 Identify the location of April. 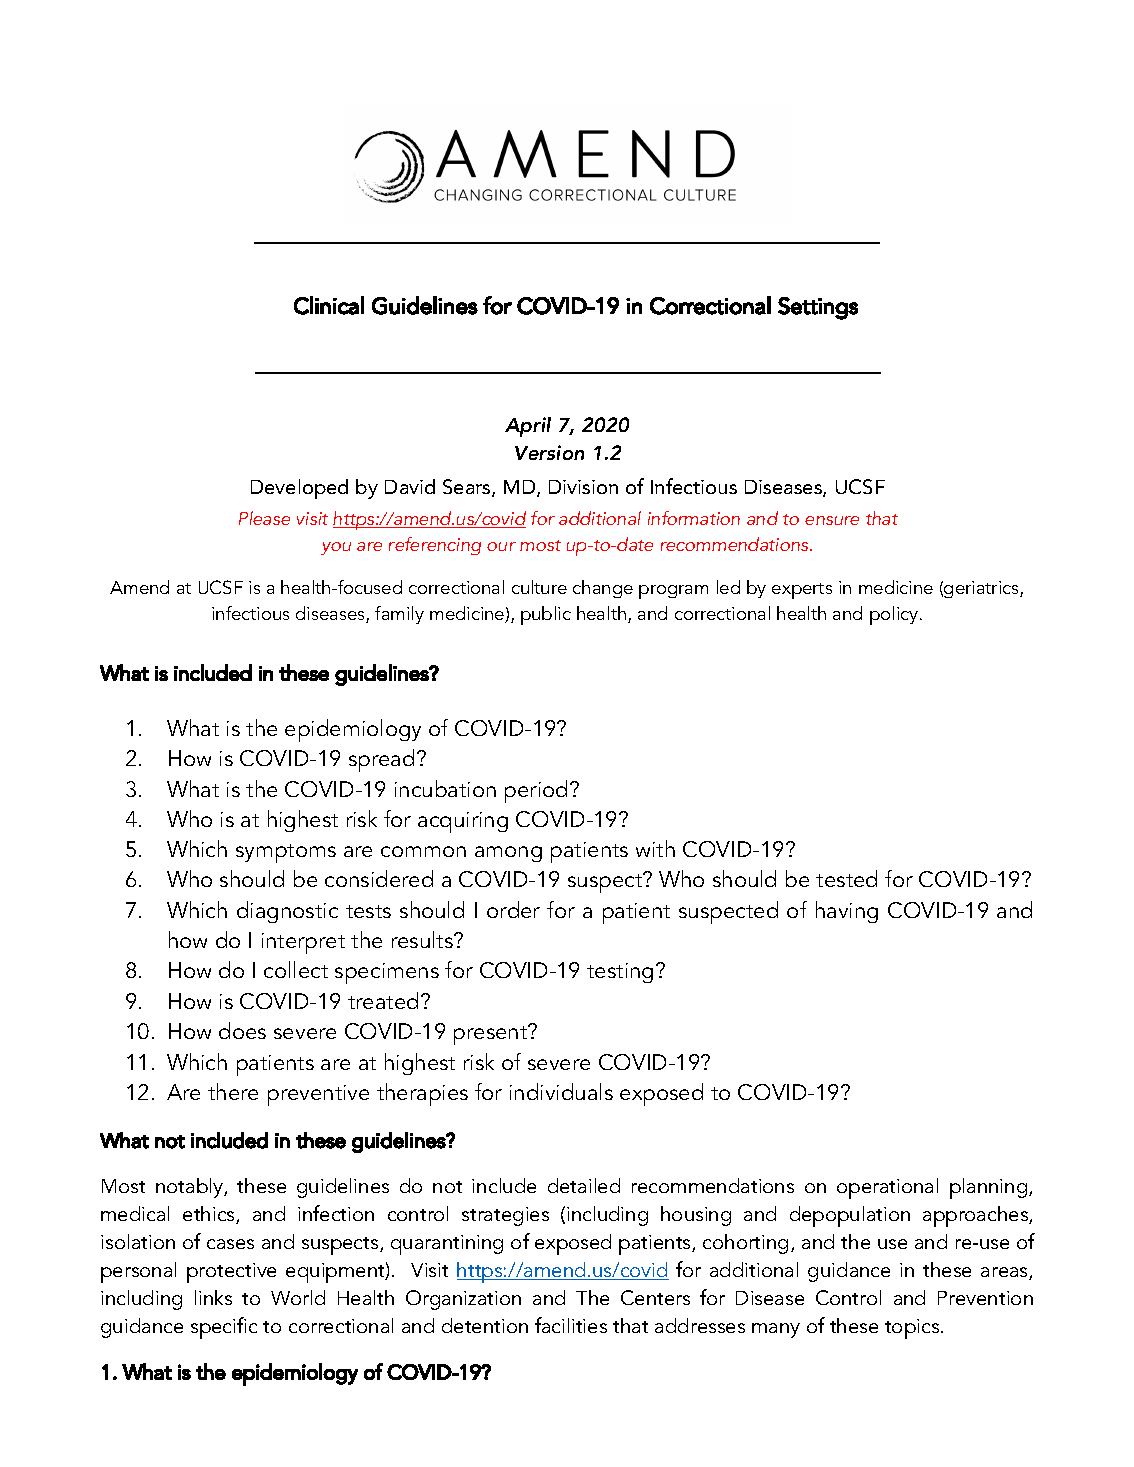
(528, 427).
